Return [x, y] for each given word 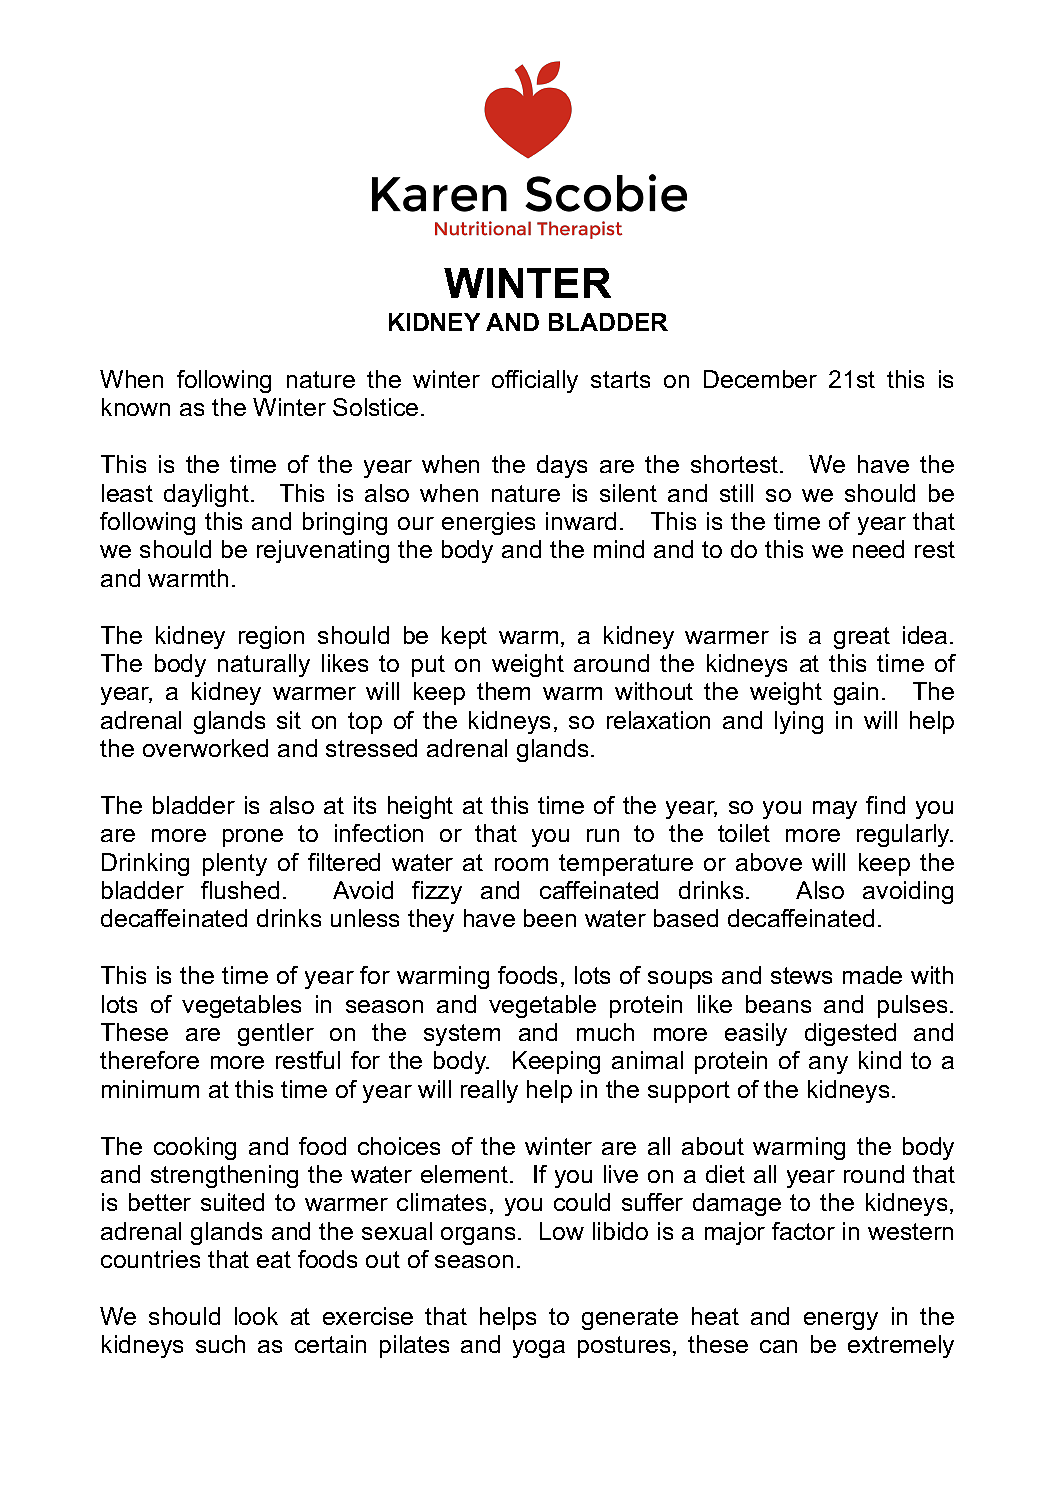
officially [535, 381]
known [136, 407]
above [769, 862]
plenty [235, 864]
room [521, 864]
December [760, 379]
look [256, 1316]
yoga [539, 1349]
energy [841, 1321]
